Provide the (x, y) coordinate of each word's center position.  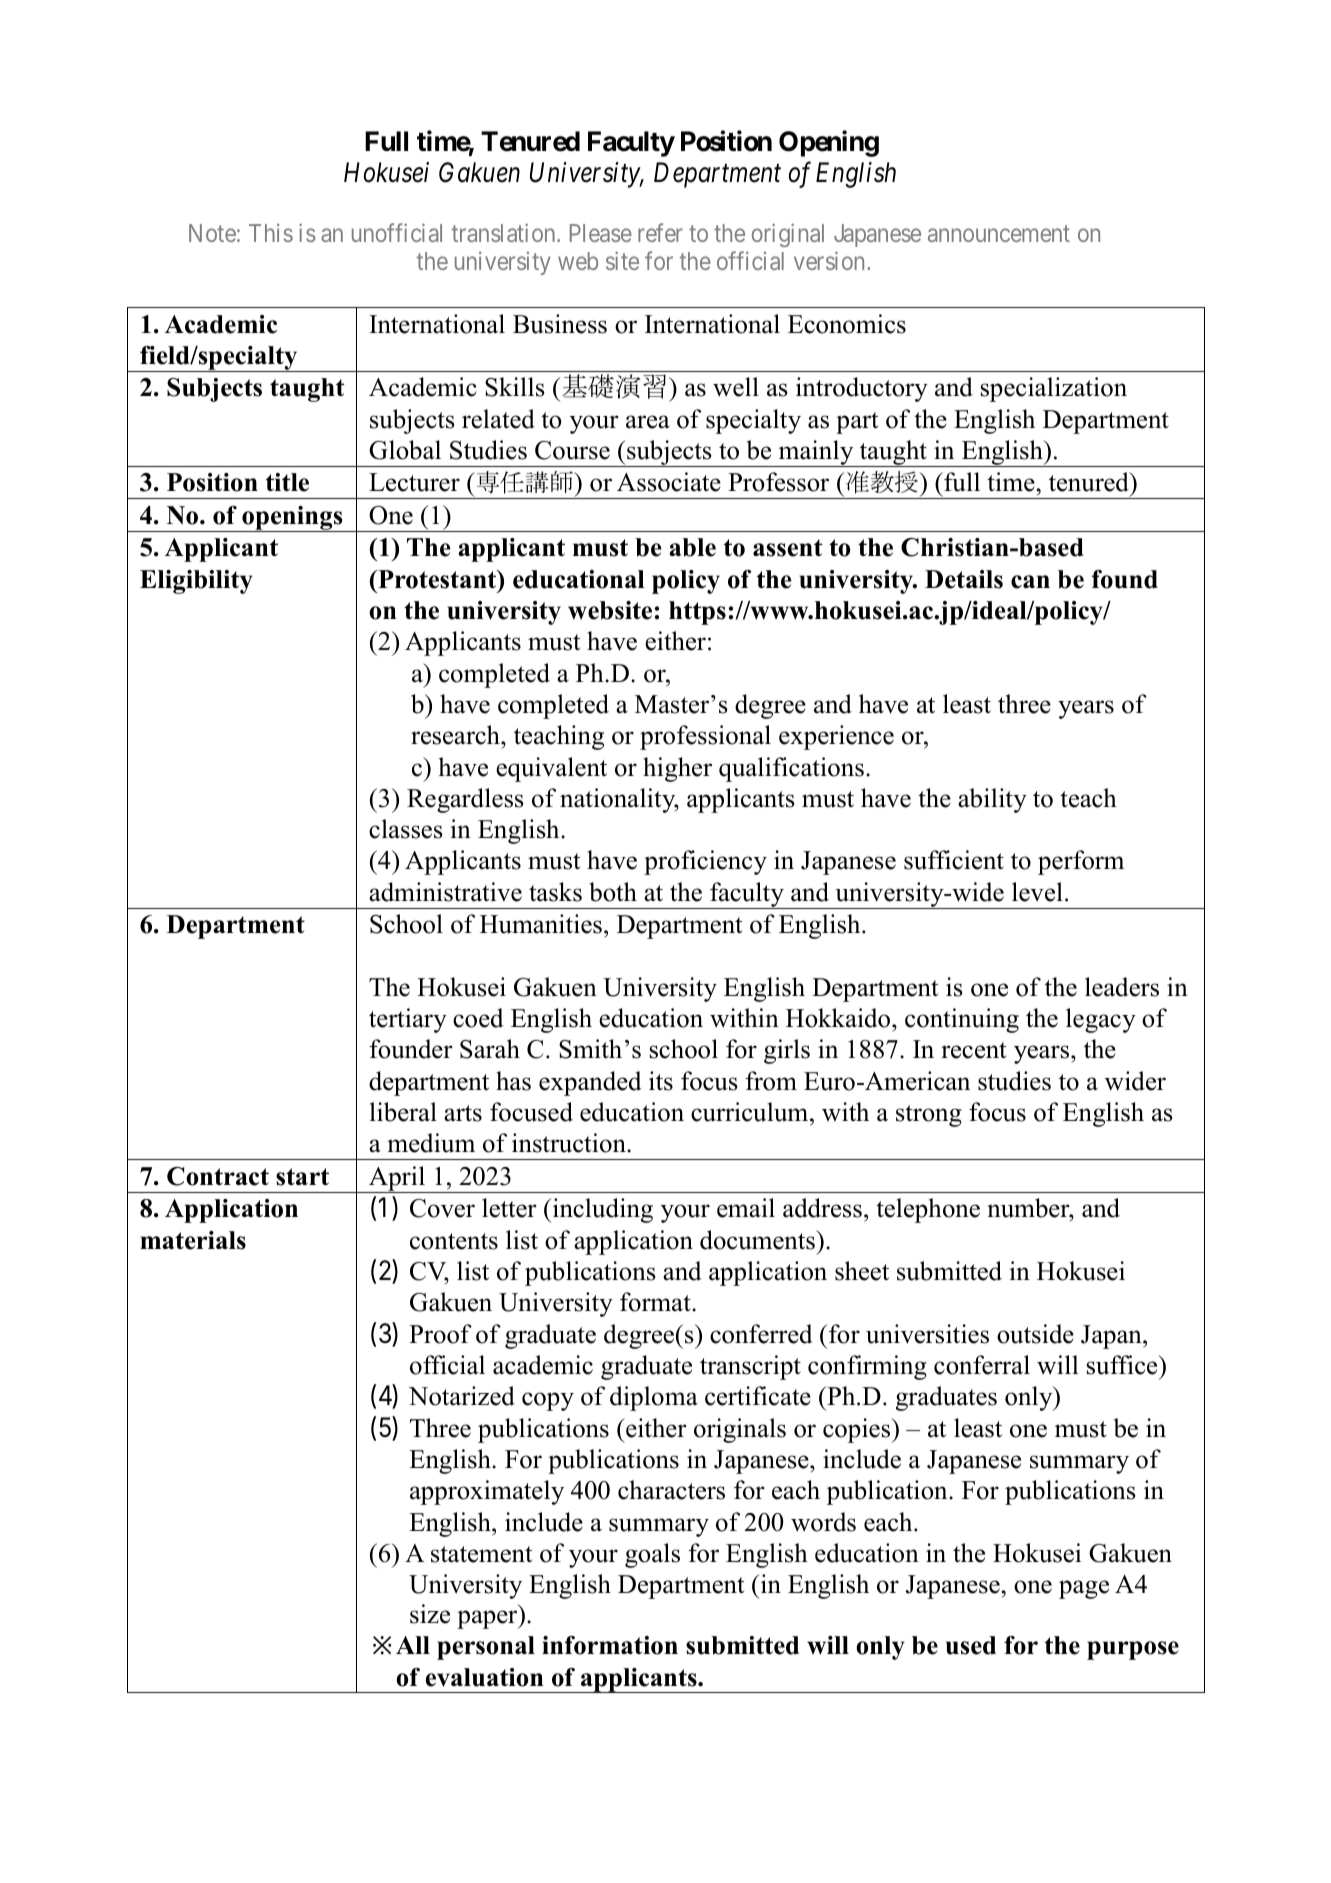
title (287, 482)
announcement (999, 233)
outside (1035, 1334)
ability (992, 800)
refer (660, 232)
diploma (654, 1398)
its (661, 1081)
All (413, 1645)
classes (406, 829)
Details (964, 579)
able (692, 547)
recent (973, 1050)
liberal (403, 1112)
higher (677, 769)
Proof (440, 1334)
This (271, 232)
